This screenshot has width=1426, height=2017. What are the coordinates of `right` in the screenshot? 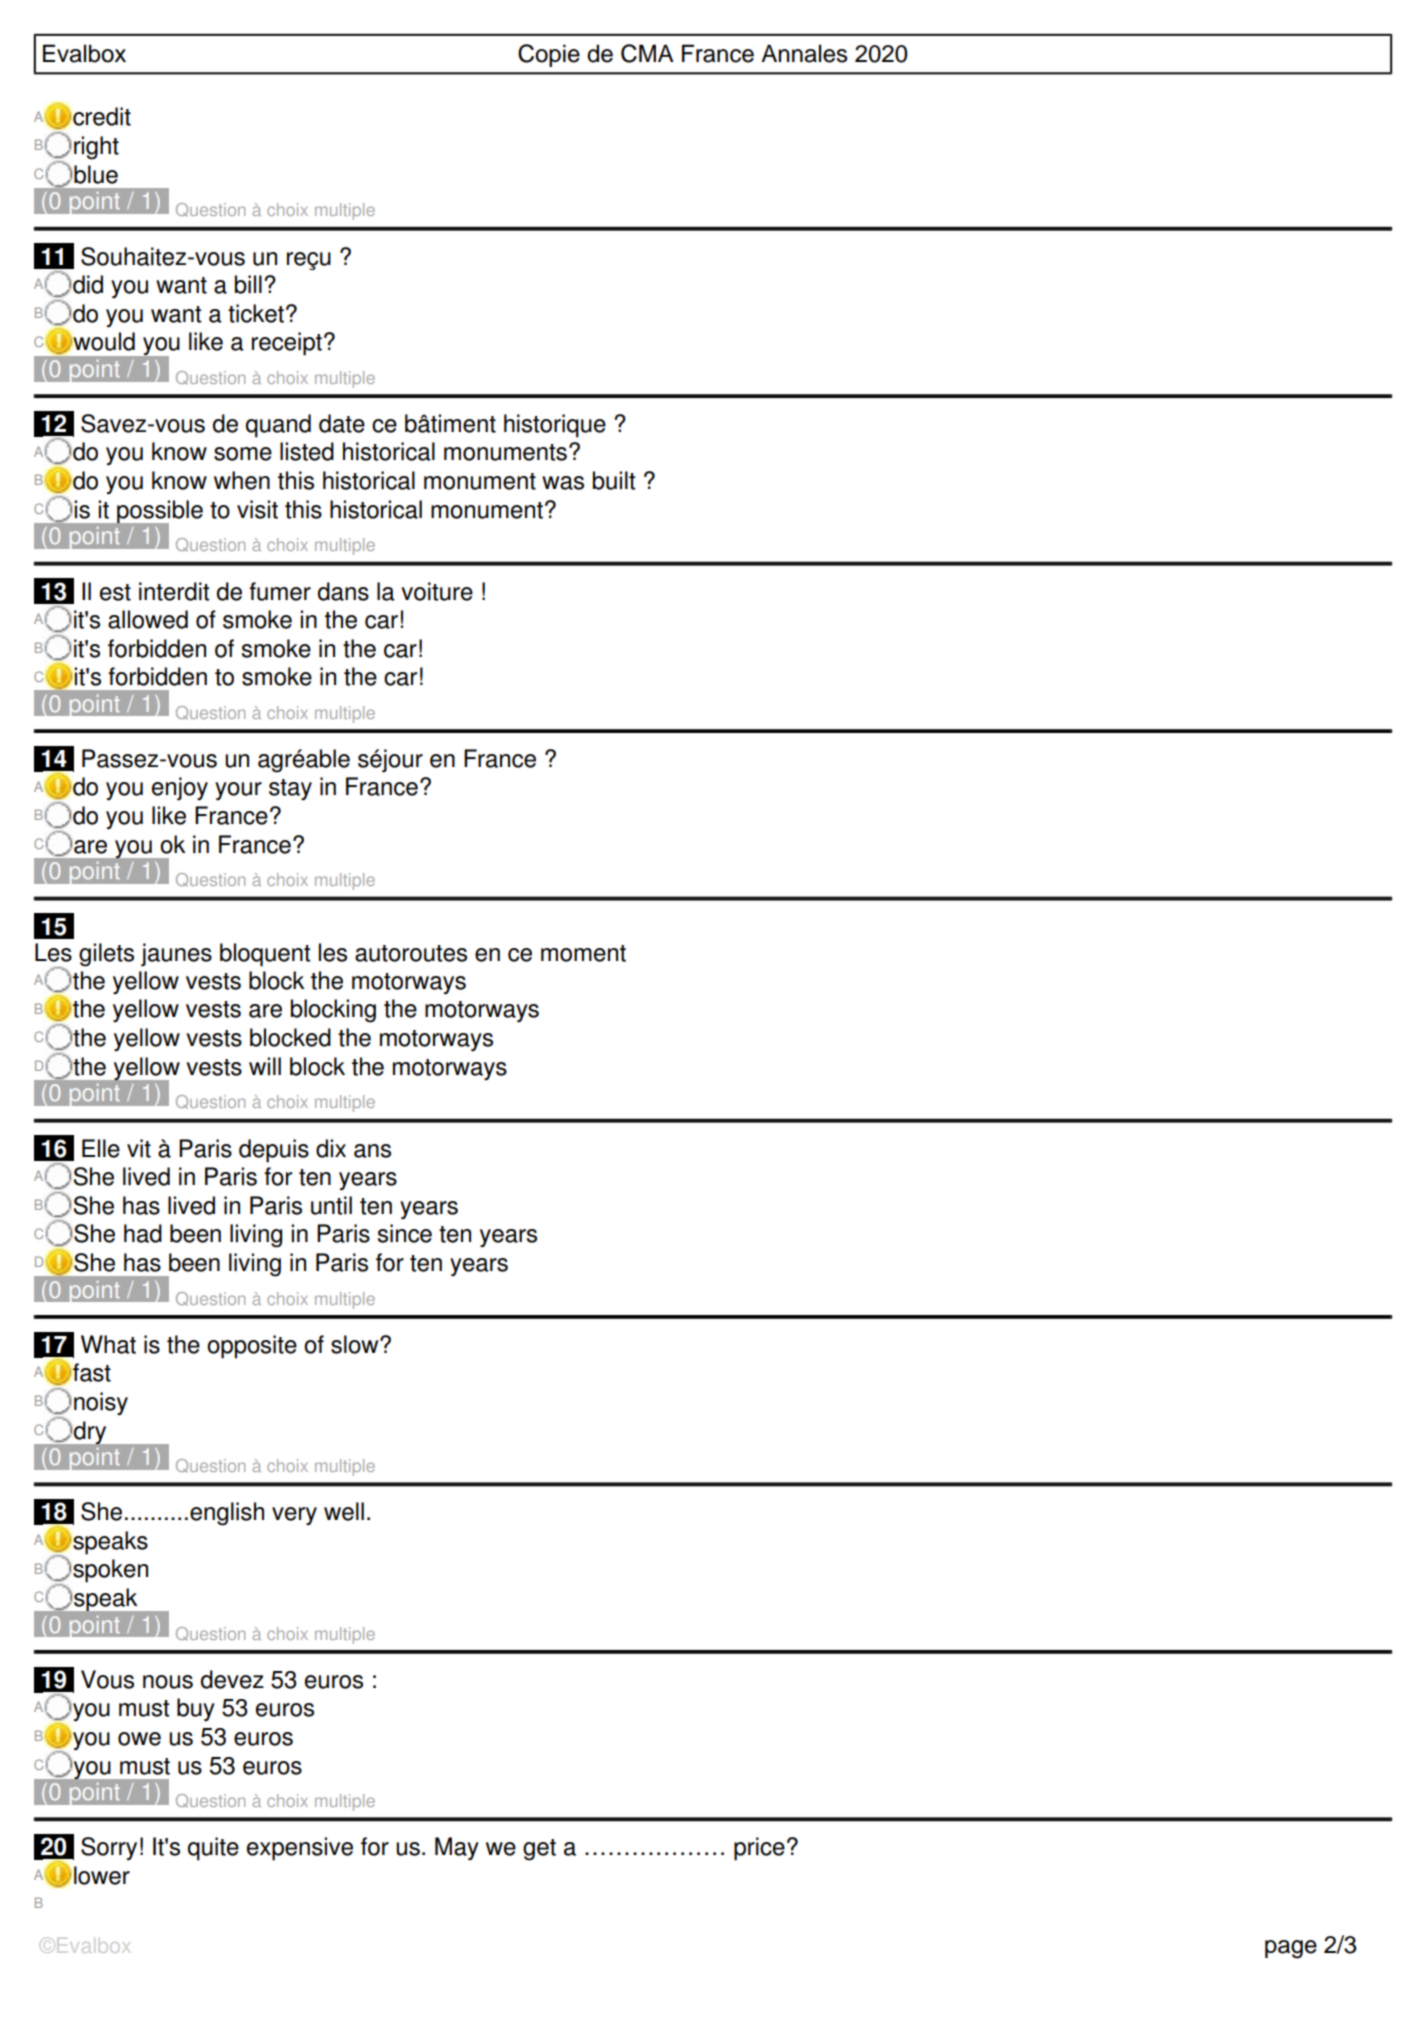 It's located at (96, 148).
